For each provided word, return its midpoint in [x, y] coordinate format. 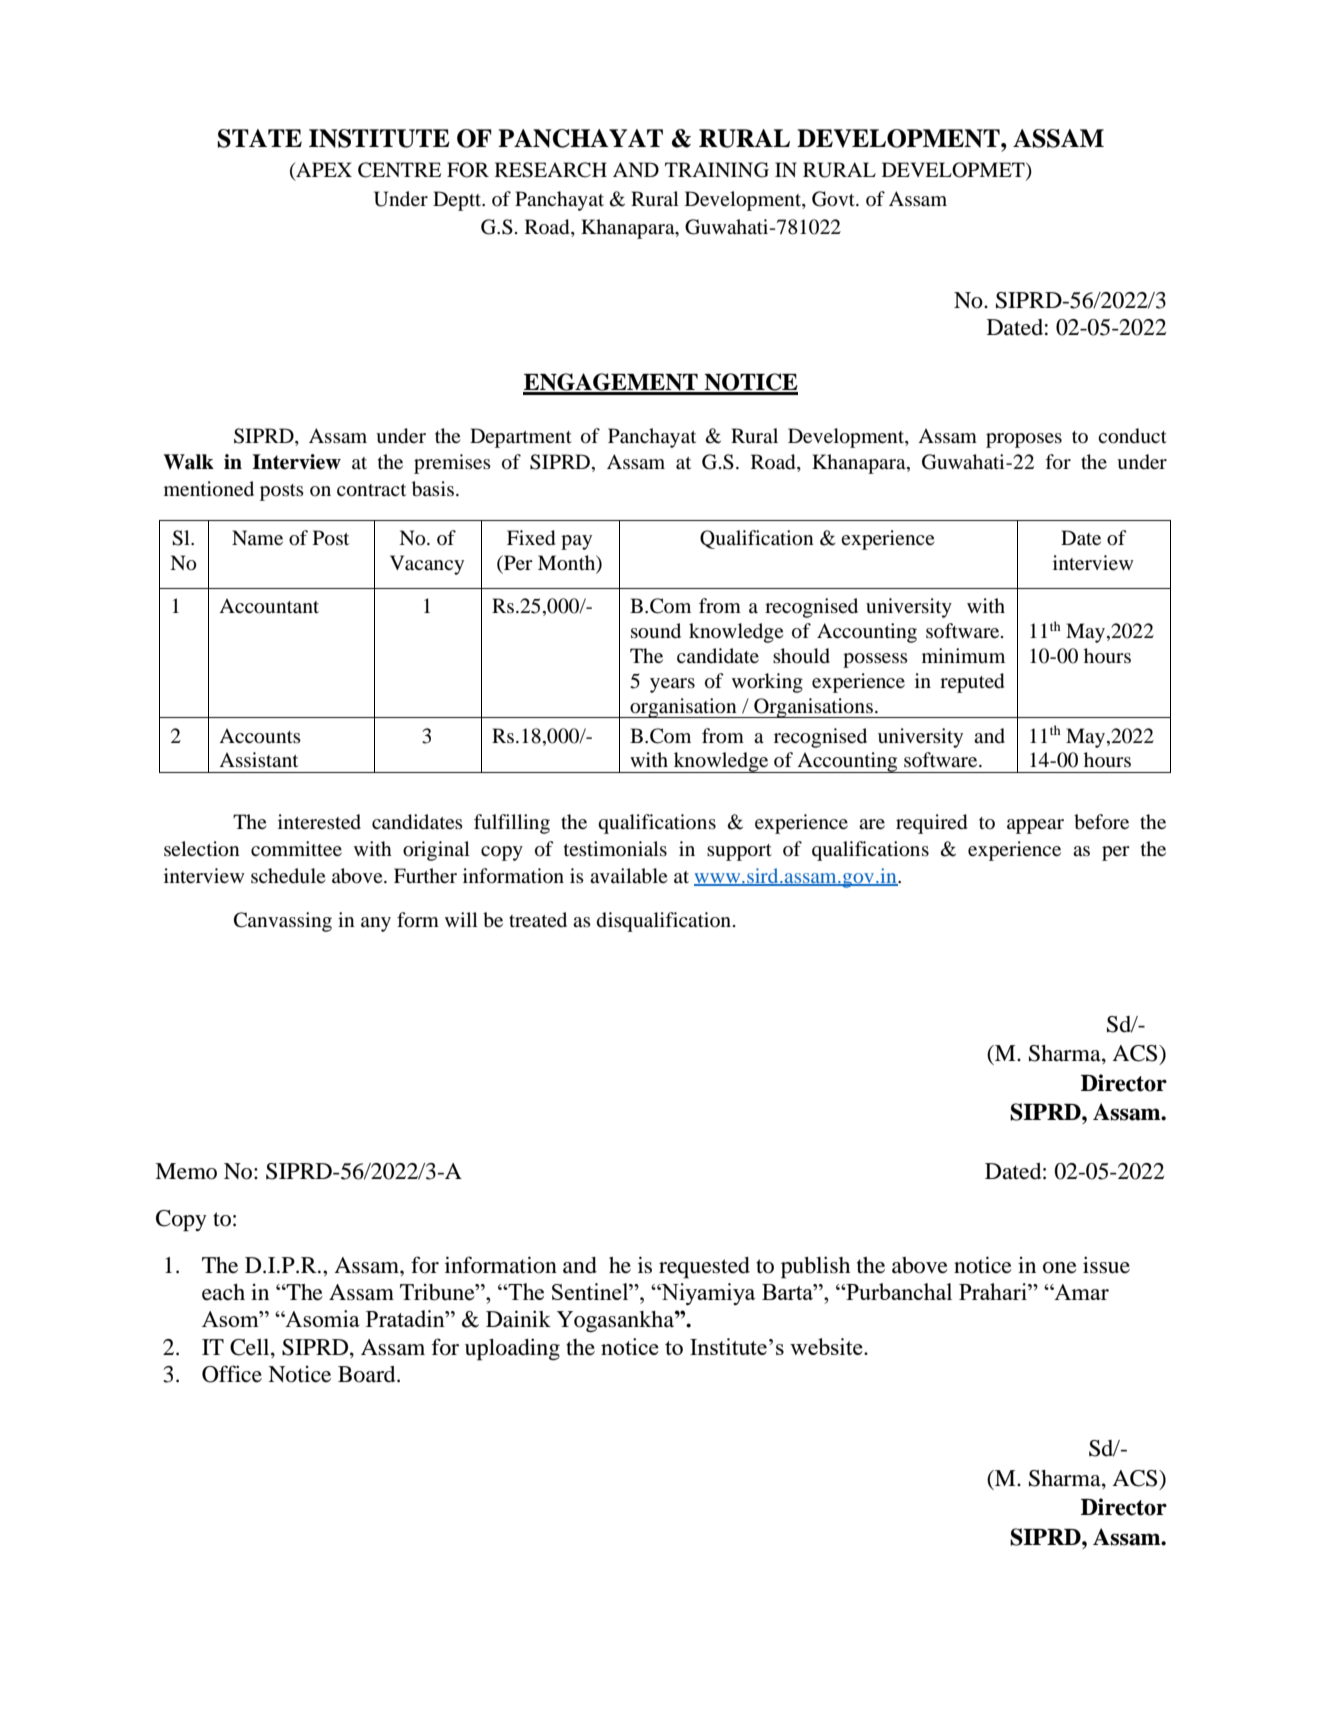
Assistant [258, 759]
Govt [834, 199]
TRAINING [717, 170]
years [672, 685]
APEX [323, 171]
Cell [251, 1348]
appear [1035, 826]
